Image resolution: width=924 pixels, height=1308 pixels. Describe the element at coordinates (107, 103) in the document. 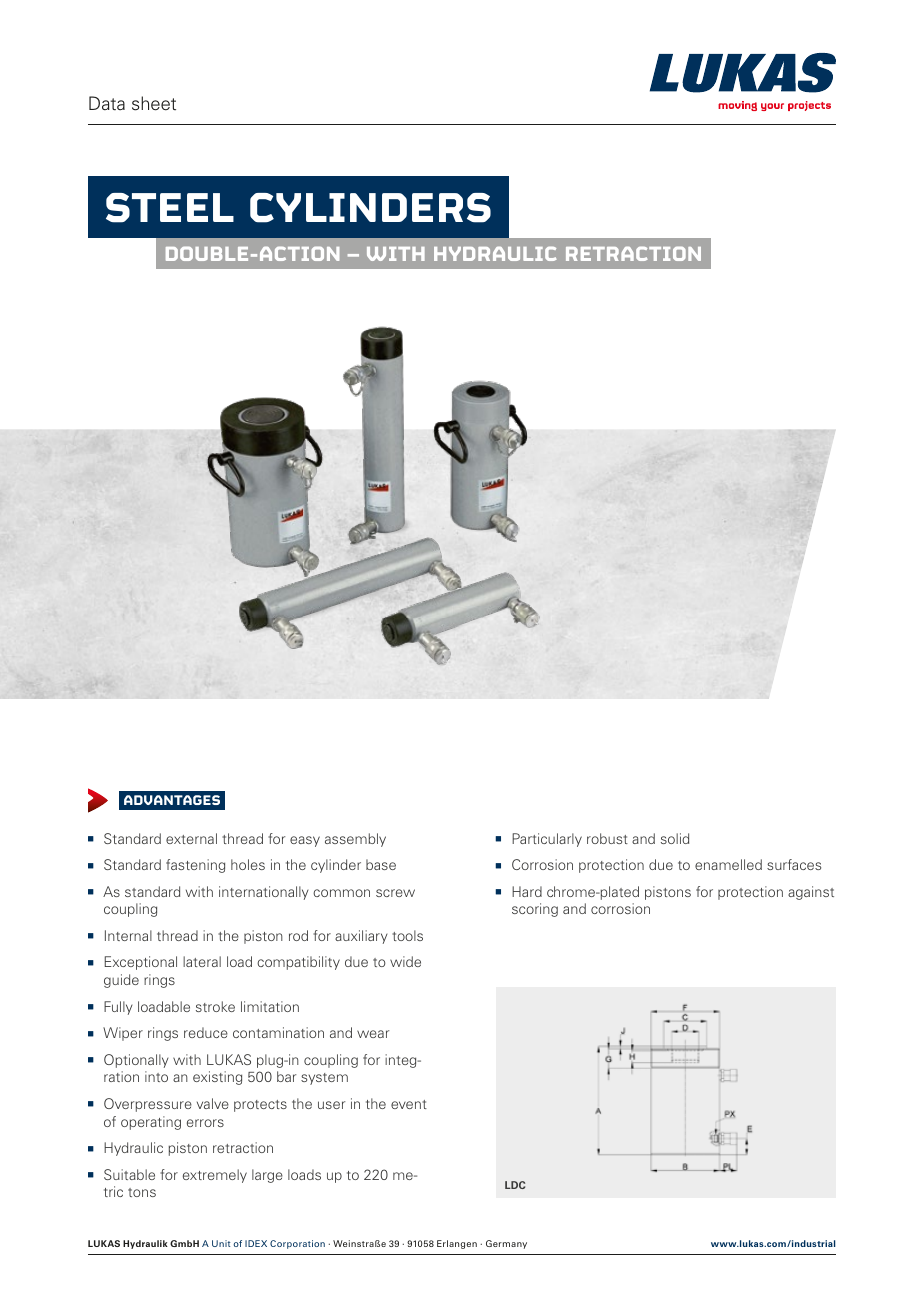

I see `Data` at that location.
